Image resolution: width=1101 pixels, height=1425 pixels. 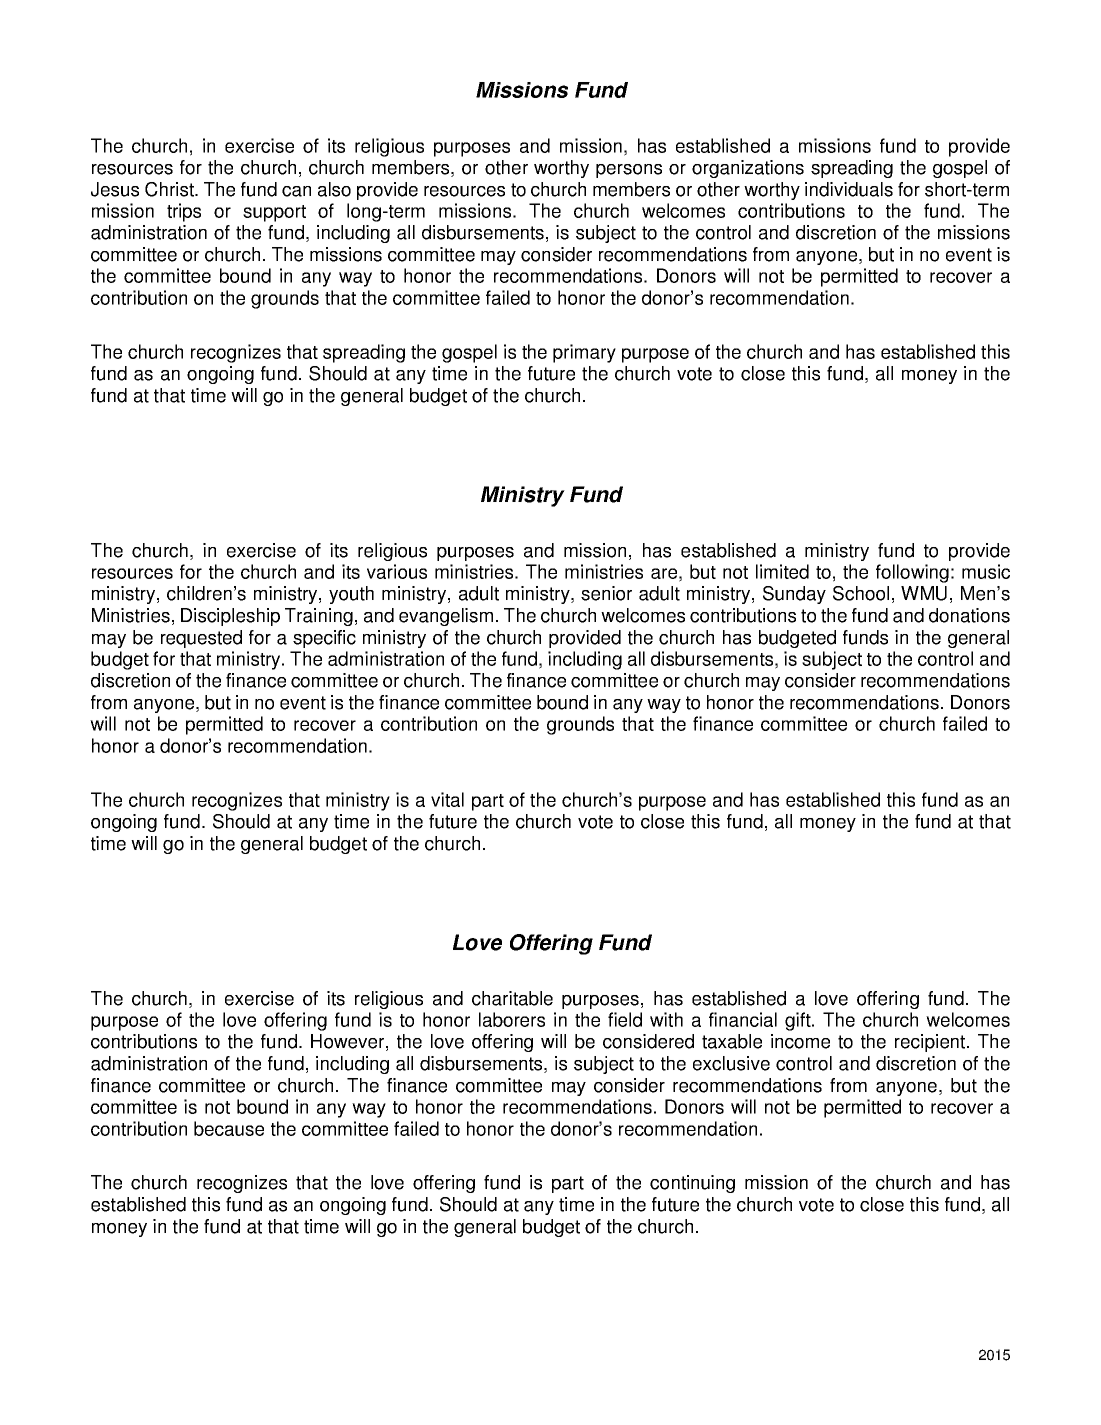 I want to click on various, so click(x=397, y=571).
